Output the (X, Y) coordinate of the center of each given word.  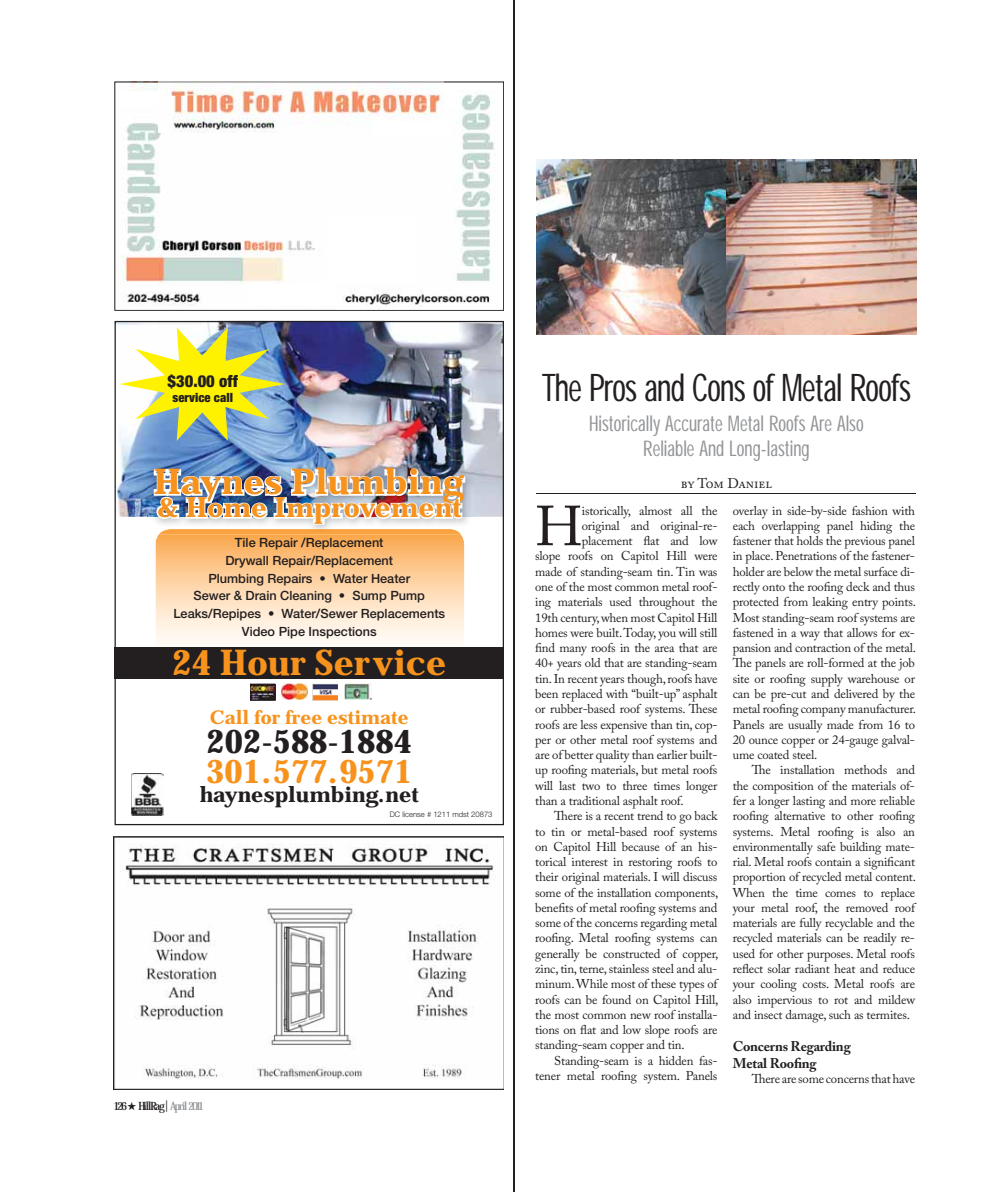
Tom (710, 483)
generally (557, 955)
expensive (623, 727)
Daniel (750, 483)
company (823, 712)
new (640, 1016)
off (228, 381)
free (303, 717)
